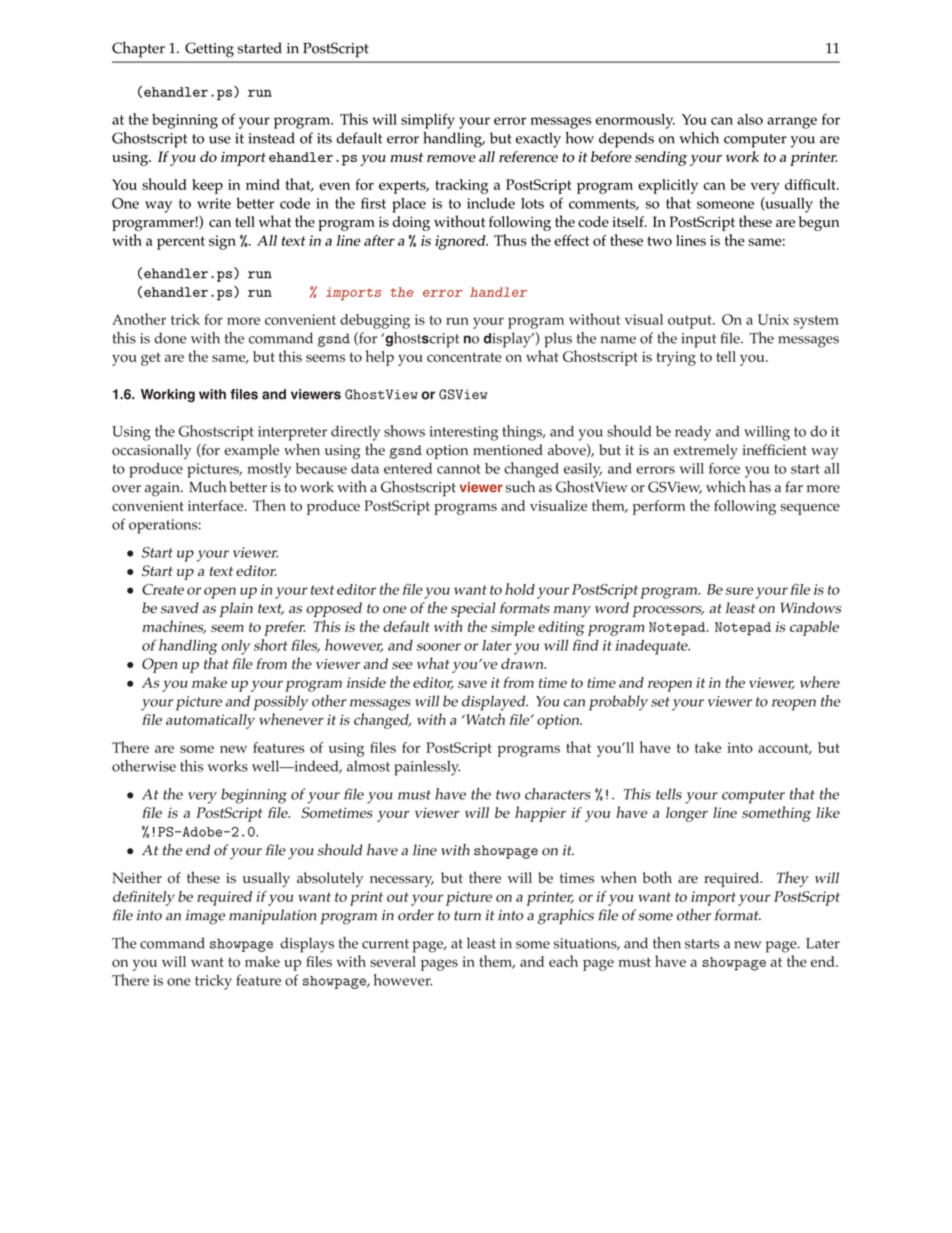  Describe the element at coordinates (427, 768) in the page. I see `painlessly` at that location.
